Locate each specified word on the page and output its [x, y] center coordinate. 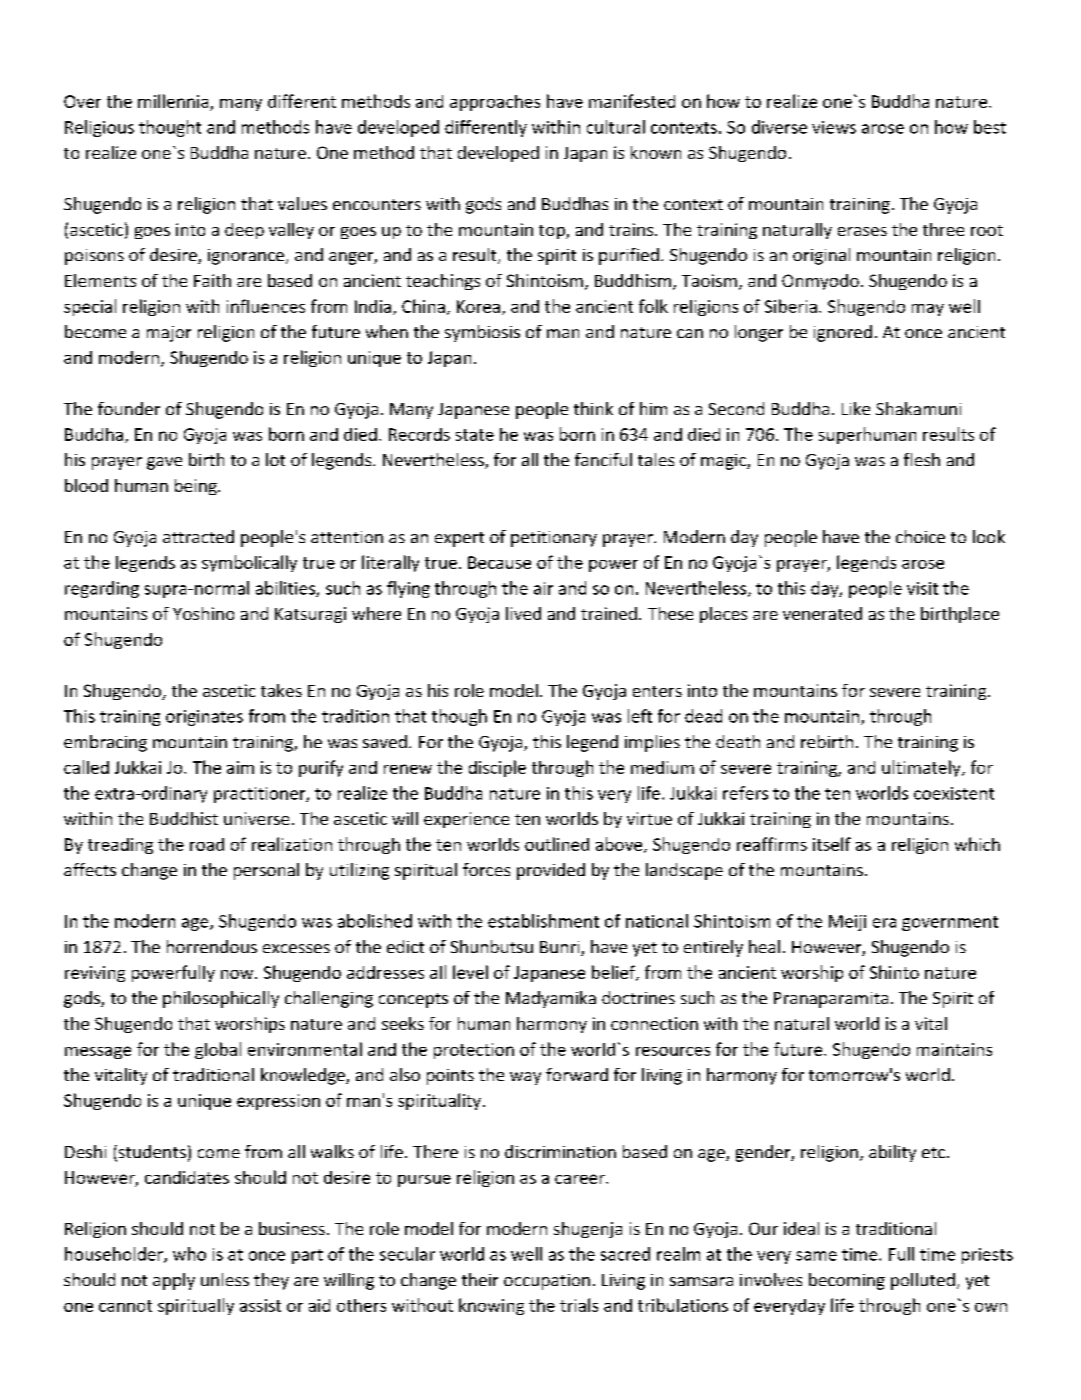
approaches [495, 103]
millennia [173, 101]
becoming [847, 1281]
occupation [547, 1282]
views [834, 127]
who [189, 1254]
